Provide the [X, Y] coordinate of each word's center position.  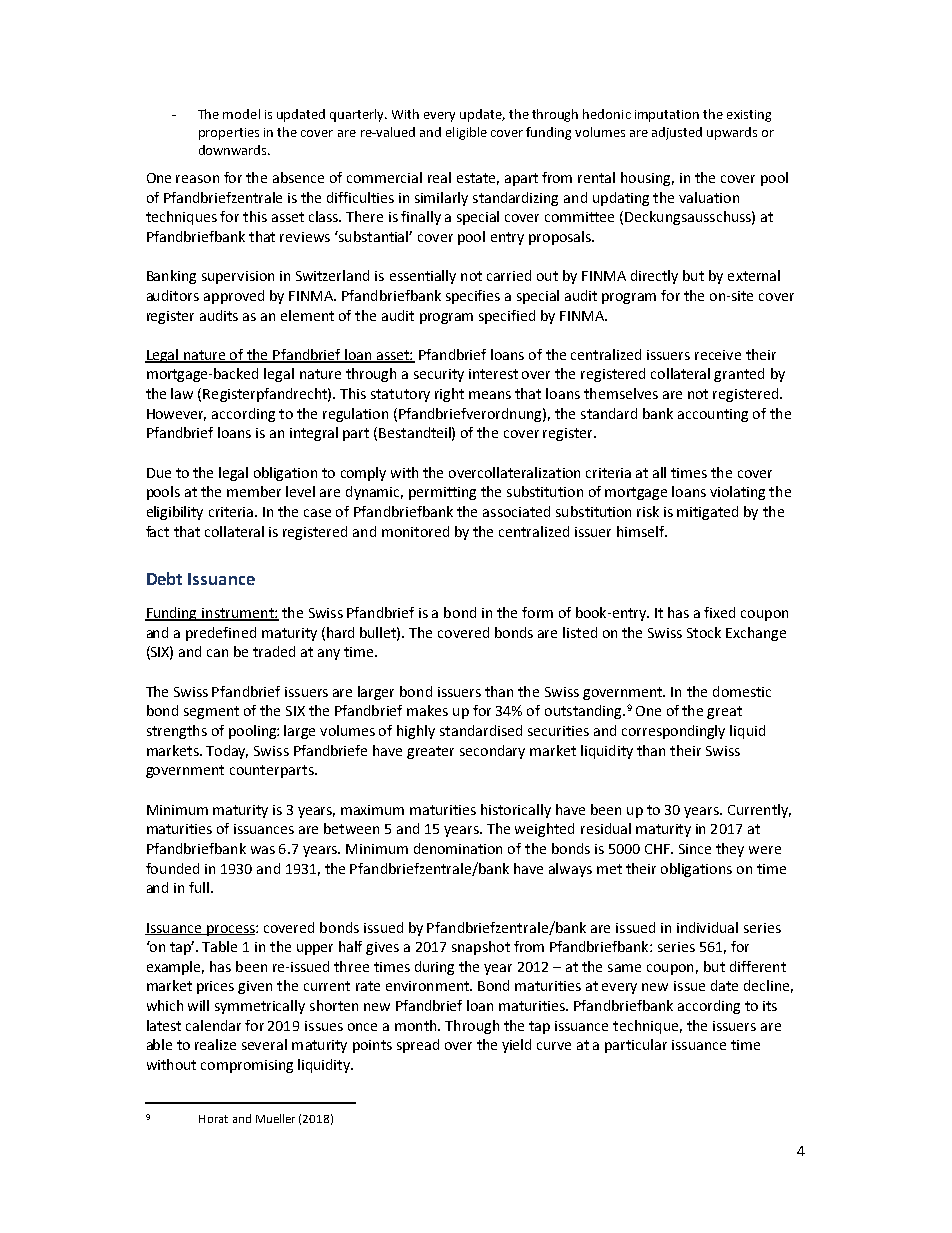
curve [554, 1046]
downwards [234, 150]
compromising [247, 1066]
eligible [466, 133]
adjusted [677, 133]
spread [418, 1046]
